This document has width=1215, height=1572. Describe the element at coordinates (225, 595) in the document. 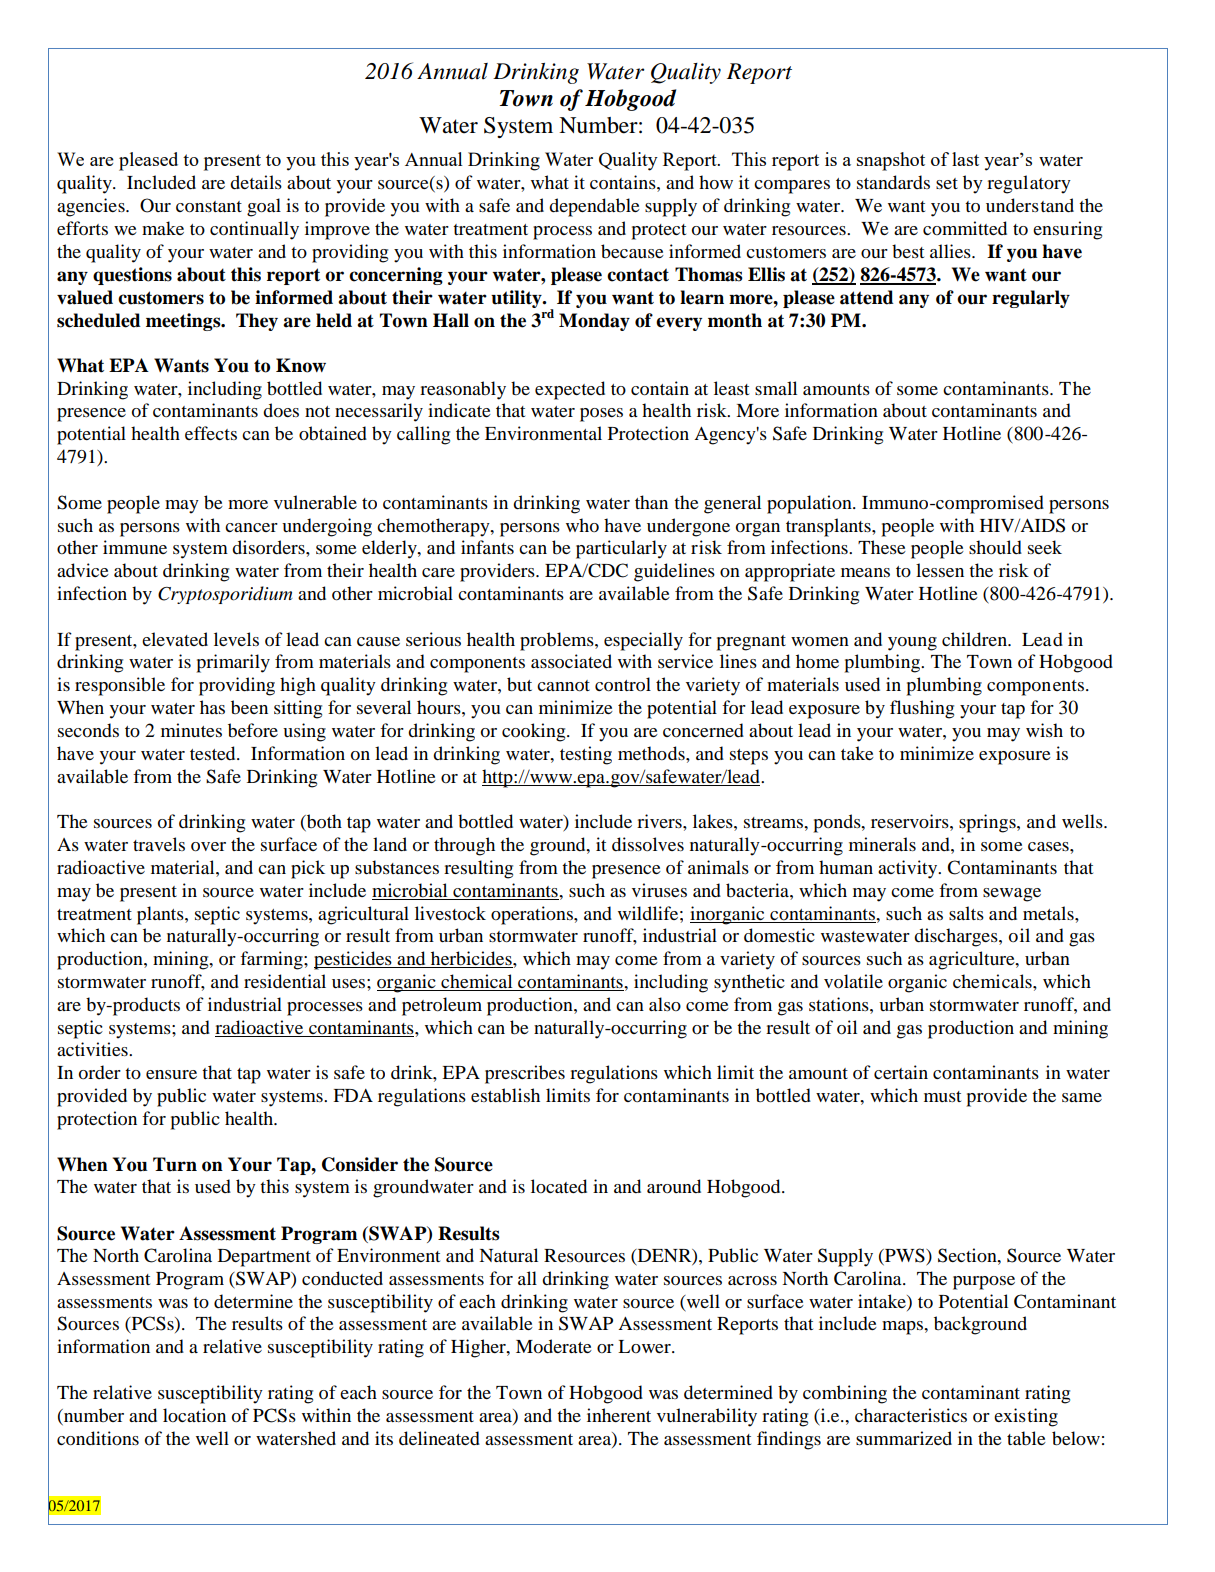

I see `Cryptosporidium` at that location.
